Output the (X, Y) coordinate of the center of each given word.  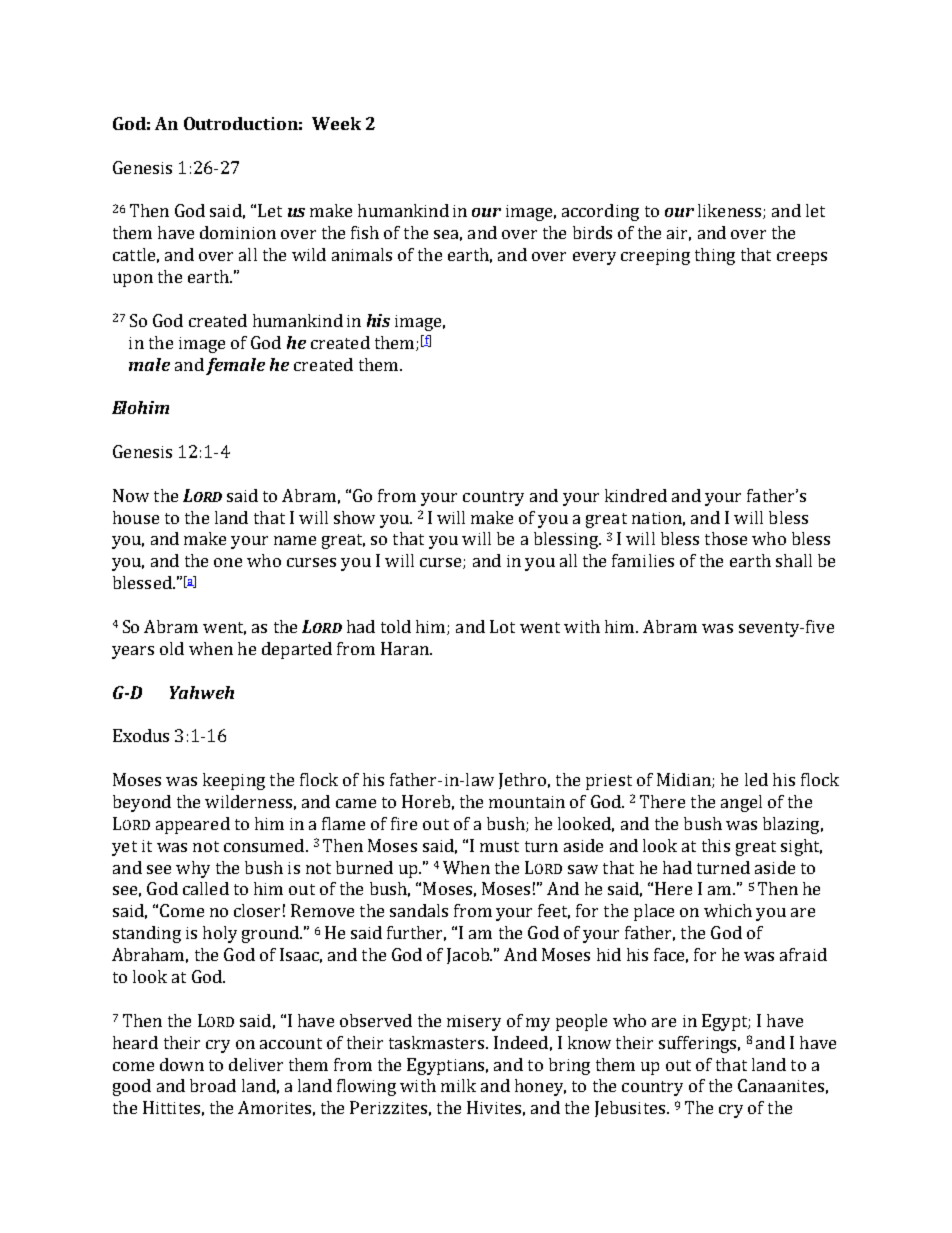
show (354, 517)
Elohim (140, 407)
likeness (731, 211)
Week (336, 123)
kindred (636, 495)
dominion (238, 232)
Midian (685, 780)
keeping (234, 781)
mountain (527, 802)
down (182, 1064)
